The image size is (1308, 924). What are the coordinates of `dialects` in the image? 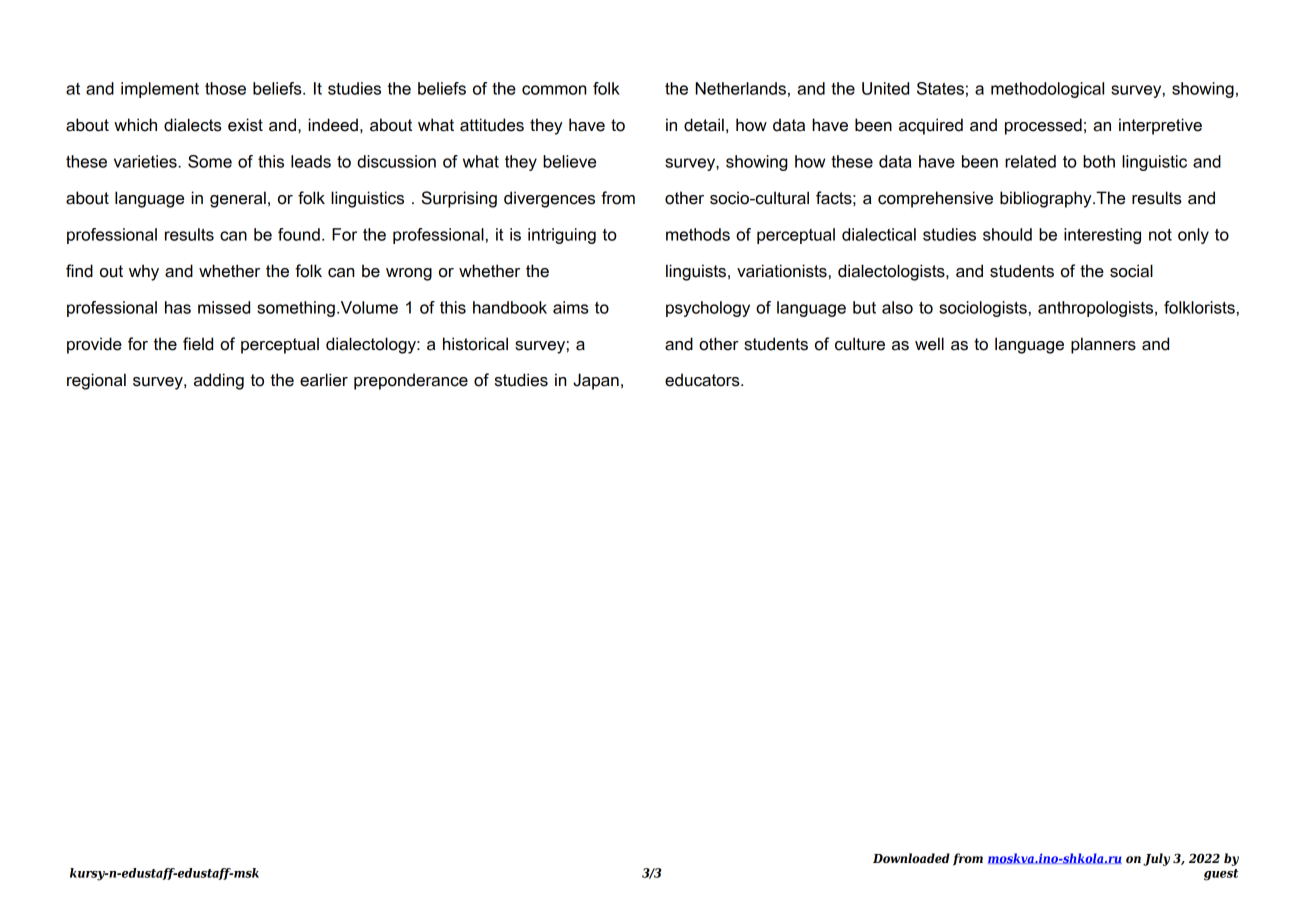 It's located at (193, 125).
